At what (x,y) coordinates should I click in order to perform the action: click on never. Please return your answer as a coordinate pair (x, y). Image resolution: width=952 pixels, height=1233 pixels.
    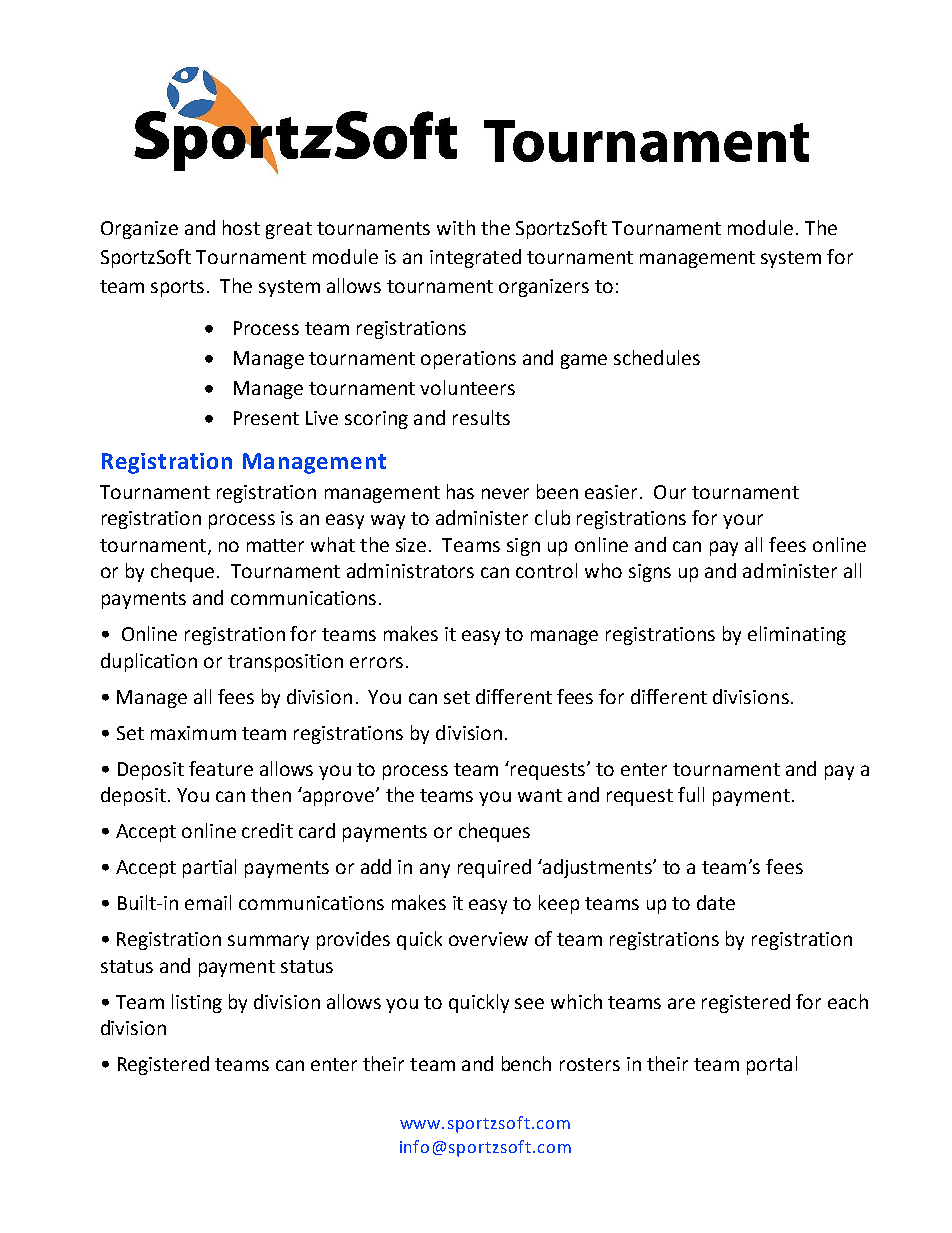
    Looking at the image, I should click on (505, 493).
